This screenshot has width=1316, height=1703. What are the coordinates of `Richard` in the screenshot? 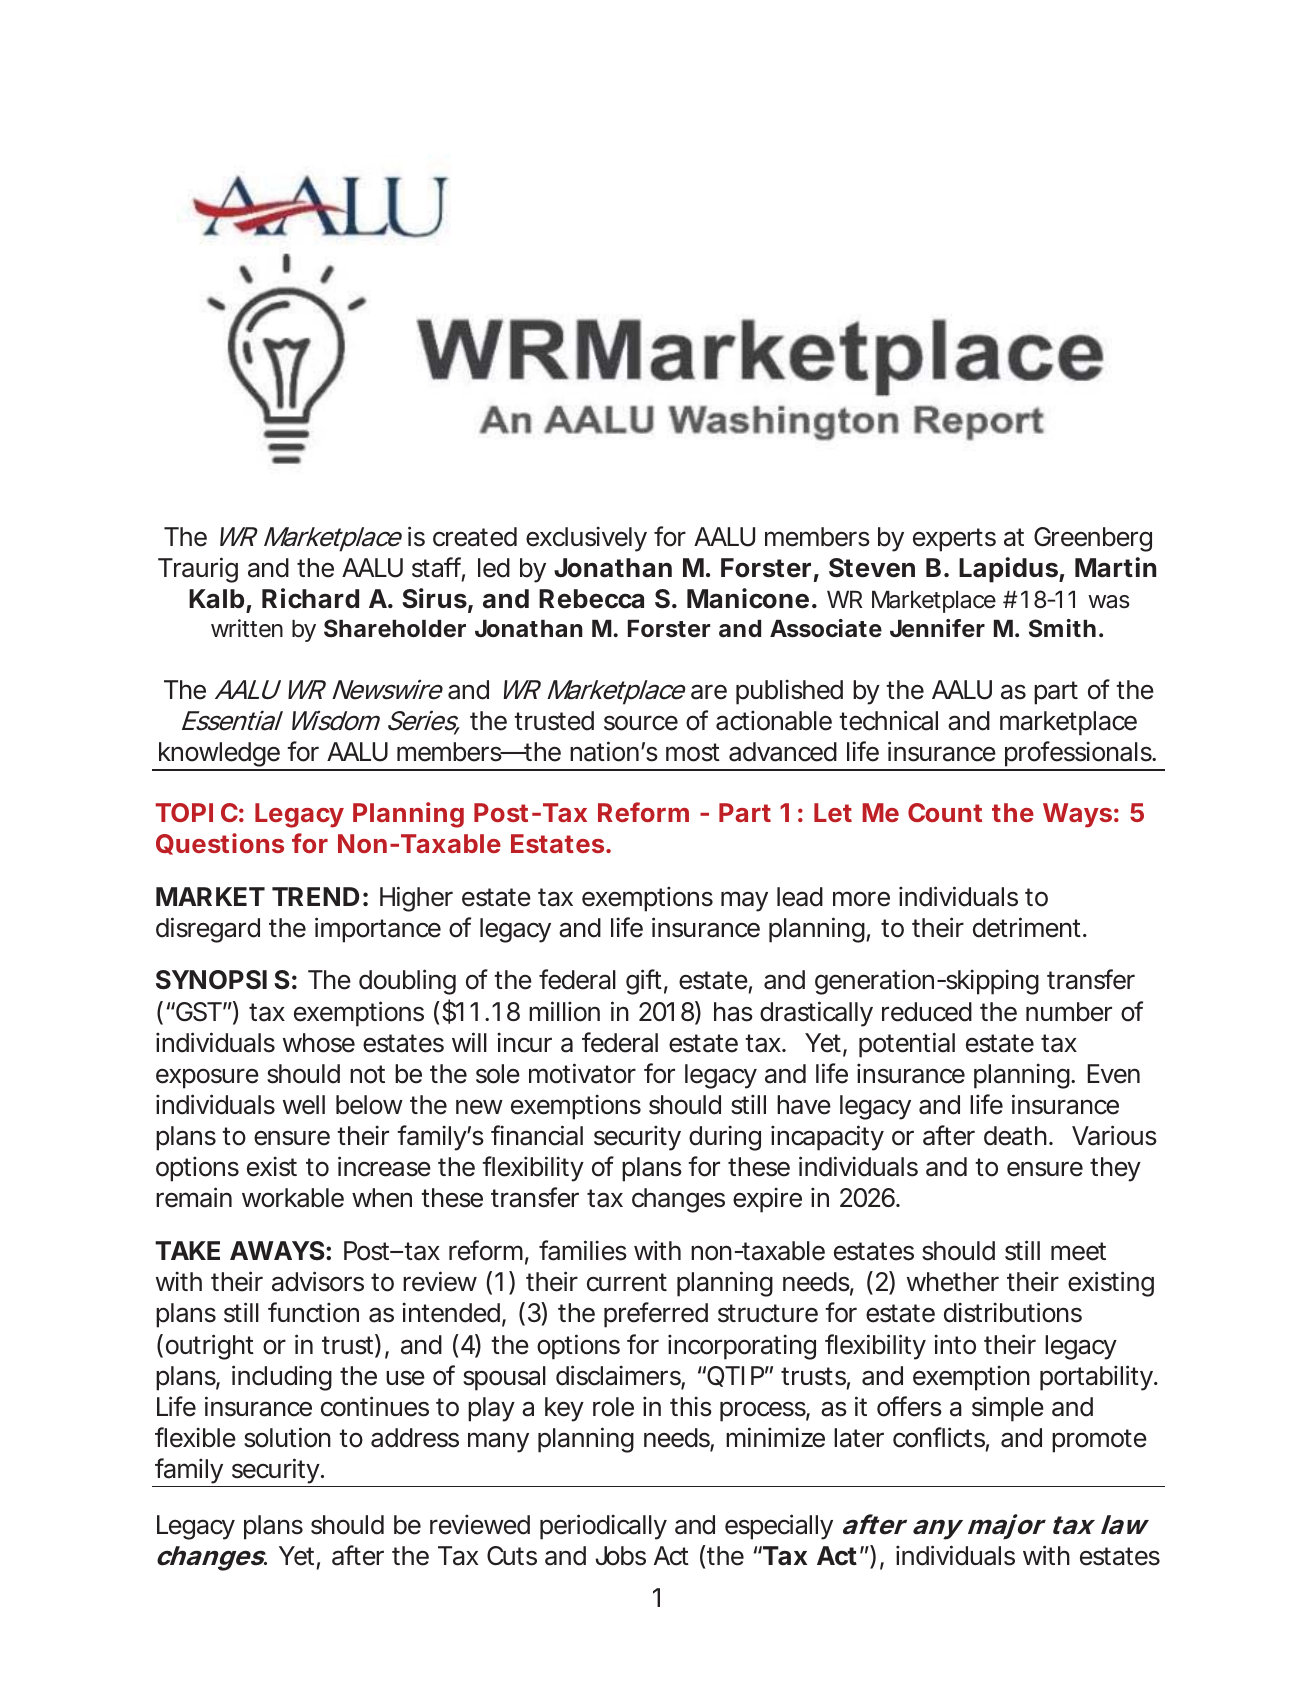 It's located at (310, 598).
